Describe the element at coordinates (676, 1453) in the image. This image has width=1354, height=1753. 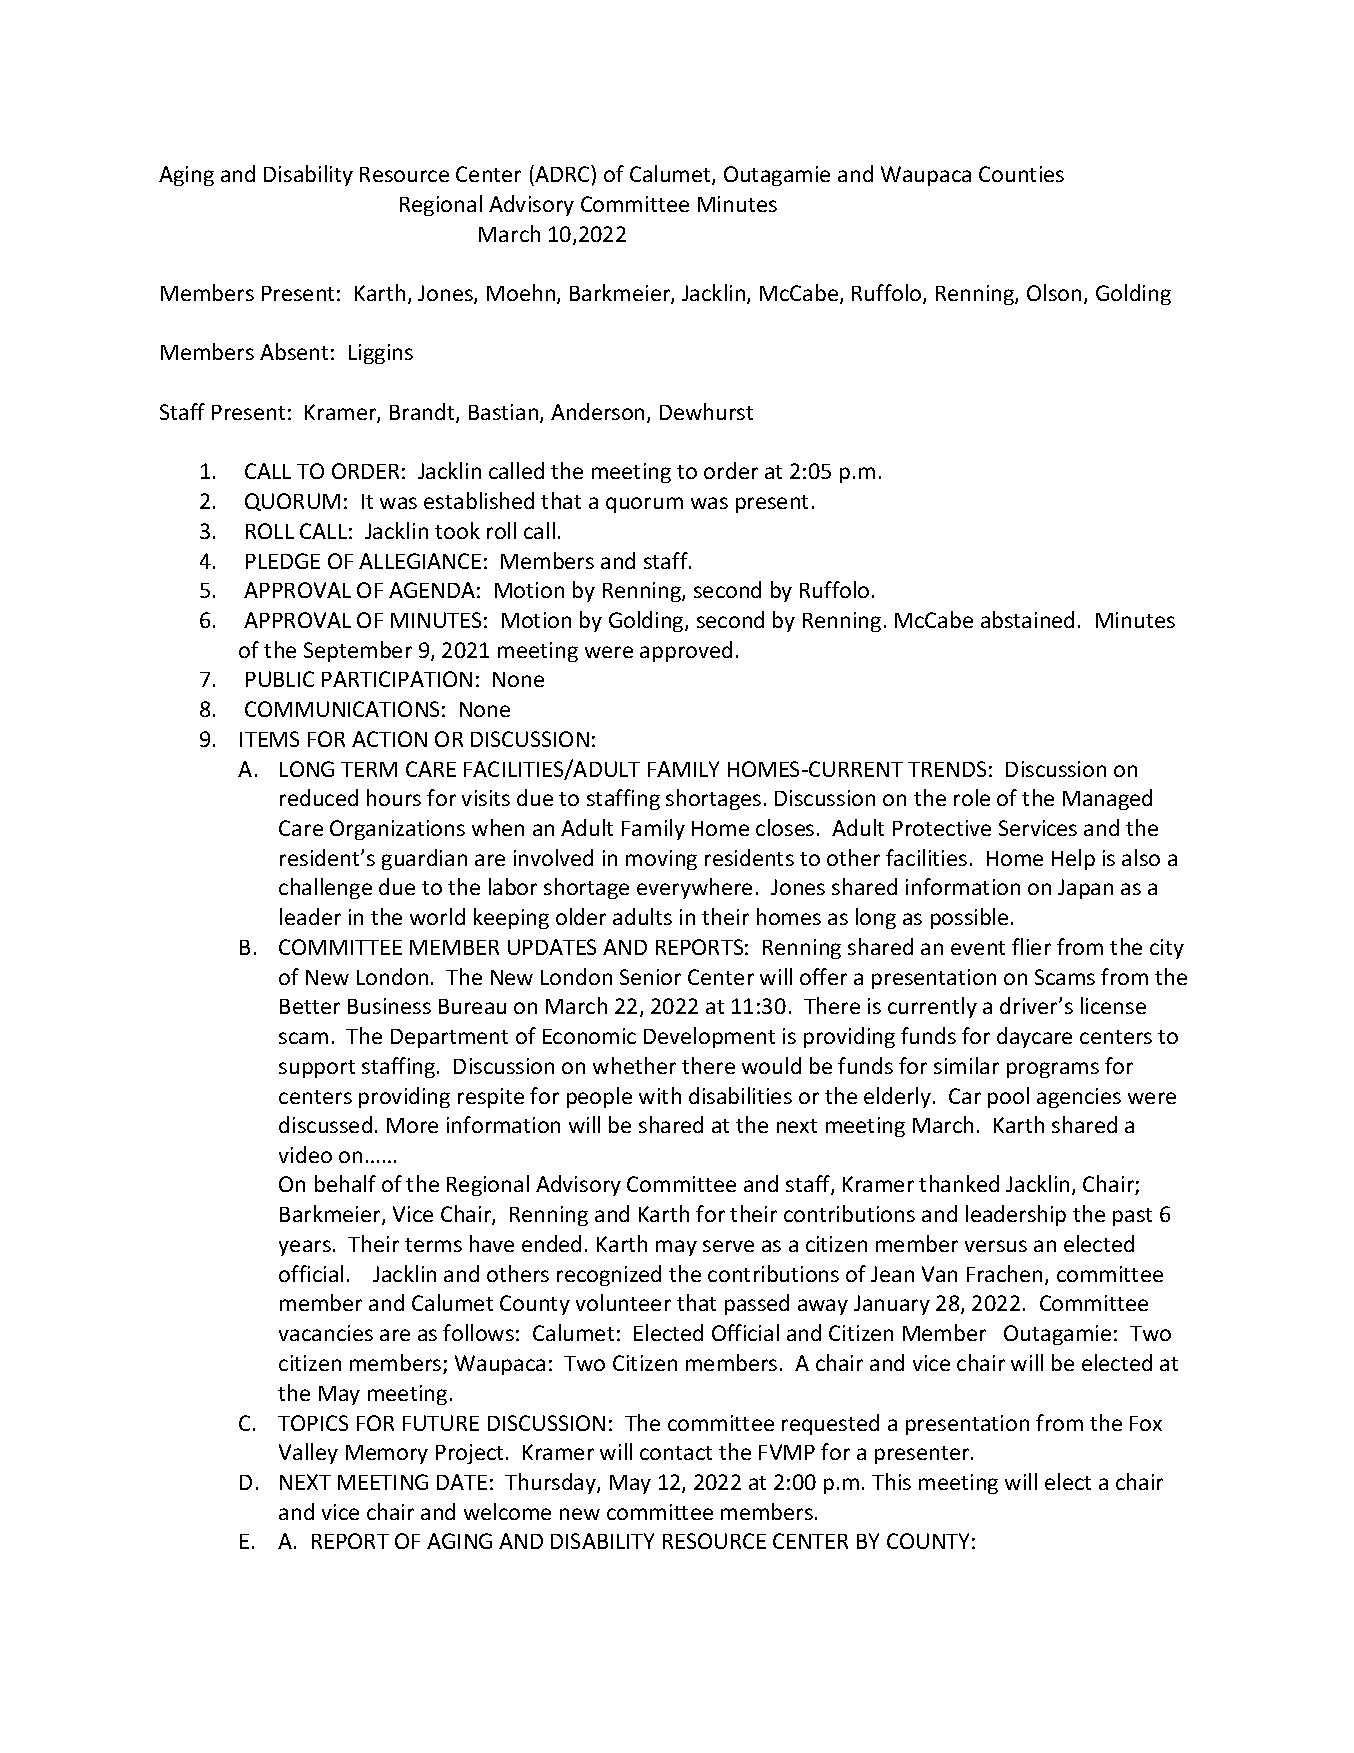
I see `contact` at that location.
